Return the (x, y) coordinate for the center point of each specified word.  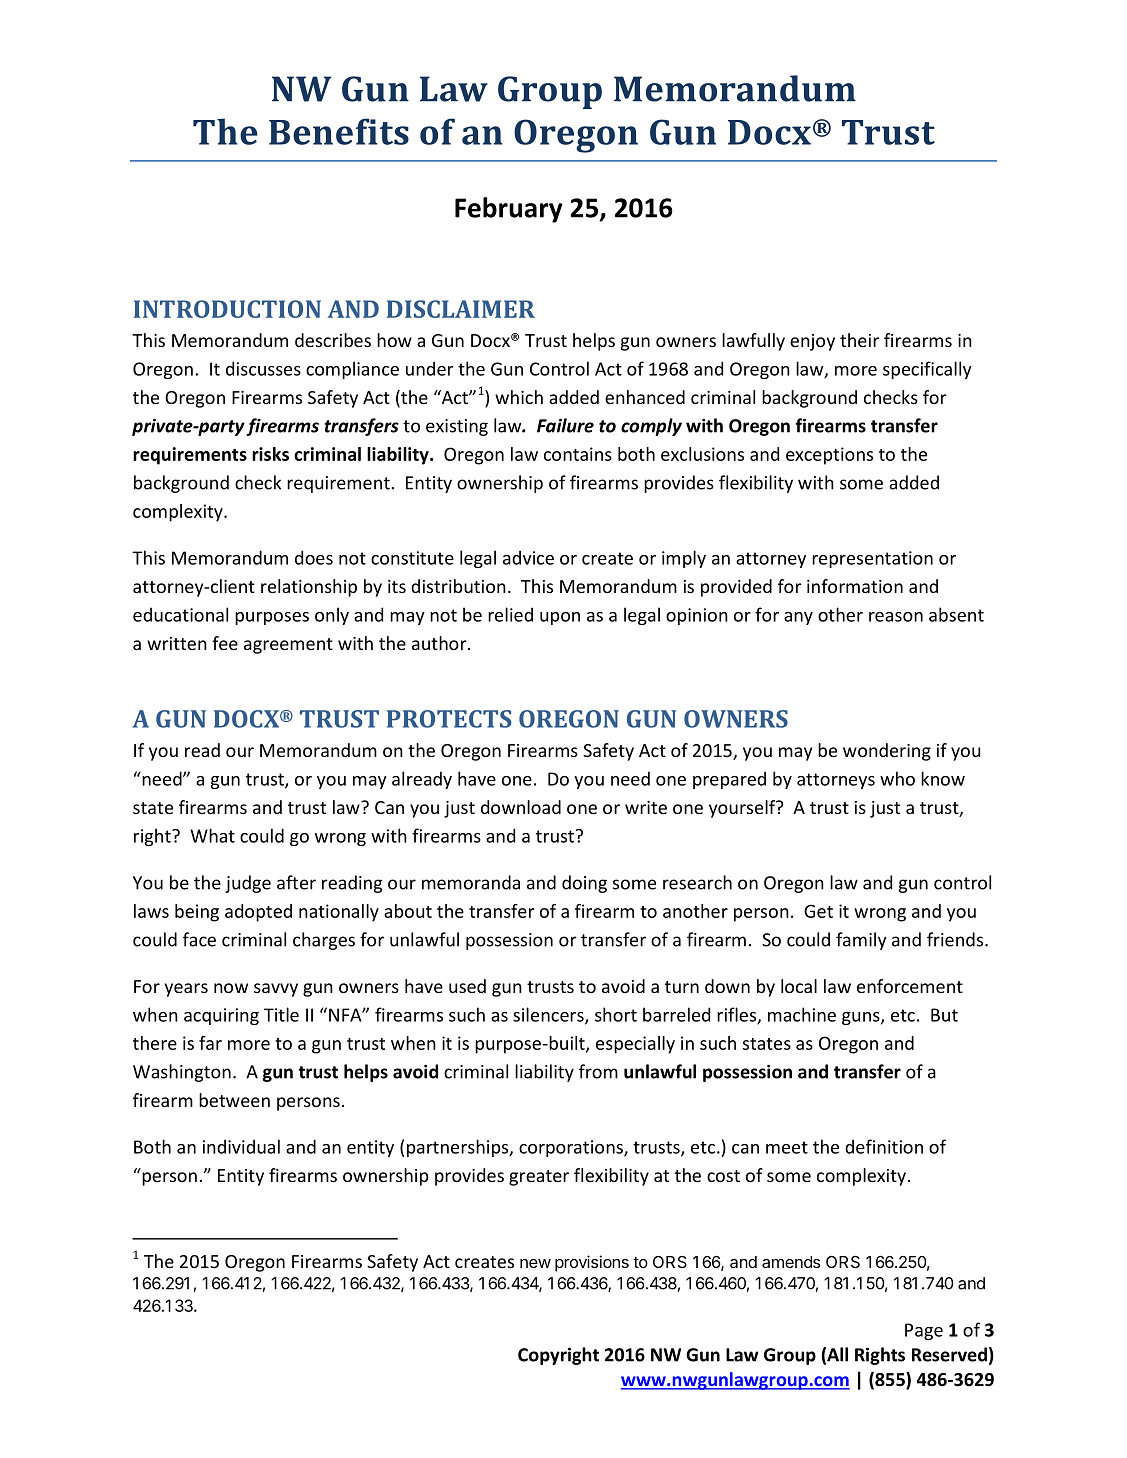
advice (528, 557)
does (314, 557)
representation (872, 559)
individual (241, 1146)
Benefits (339, 131)
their (859, 340)
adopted (258, 913)
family (861, 941)
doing (584, 884)
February (509, 210)
